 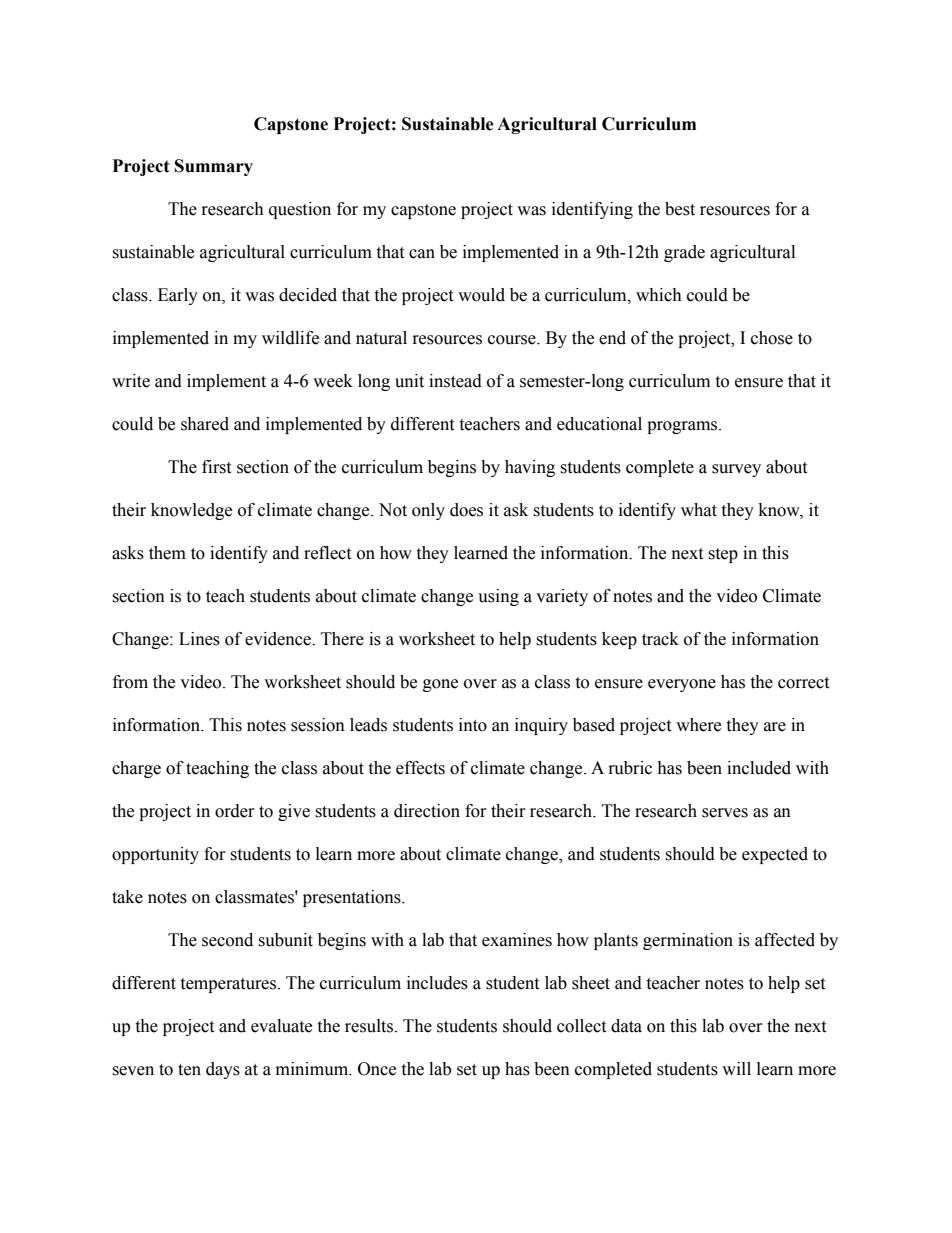 I want to click on can, so click(x=422, y=254).
